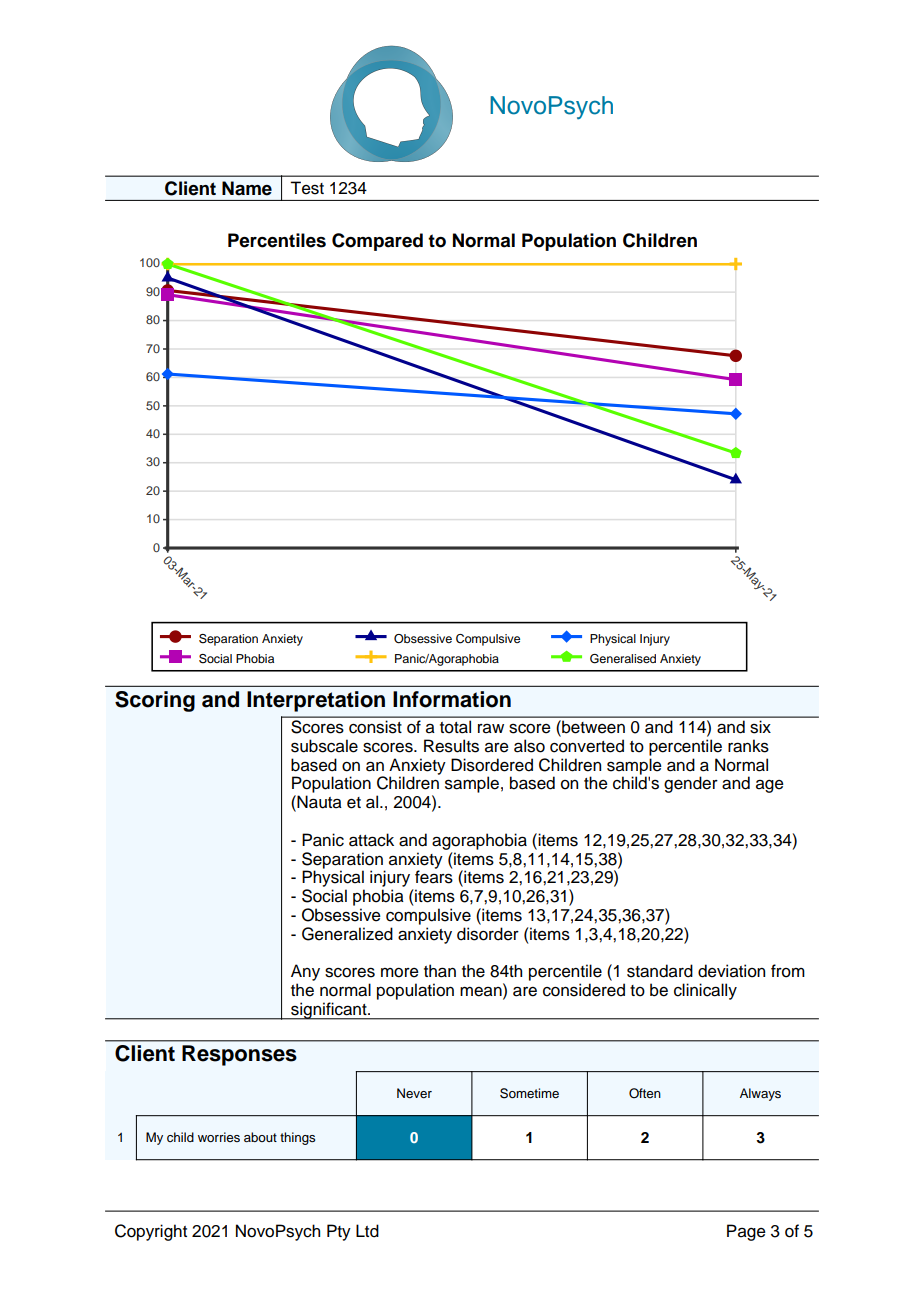 The image size is (924, 1308). I want to click on Test, so click(307, 188).
